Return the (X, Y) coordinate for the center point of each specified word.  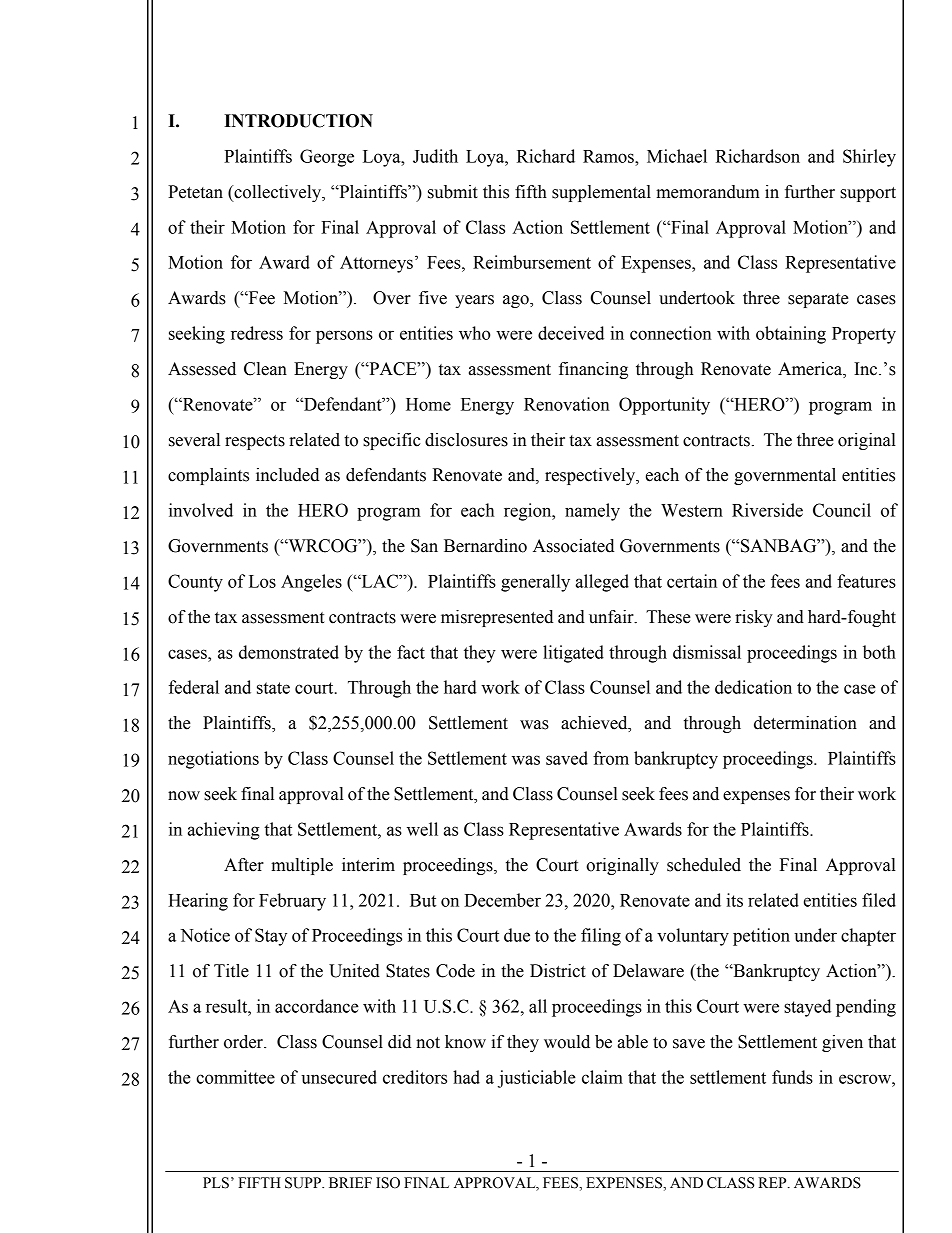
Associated (573, 546)
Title (231, 971)
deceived (571, 333)
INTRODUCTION (298, 121)
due (517, 935)
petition (761, 937)
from (611, 758)
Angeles (311, 583)
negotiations (213, 760)
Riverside (767, 510)
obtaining (791, 335)
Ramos (609, 156)
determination (805, 723)
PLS (216, 1183)
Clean (265, 369)
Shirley (869, 158)
